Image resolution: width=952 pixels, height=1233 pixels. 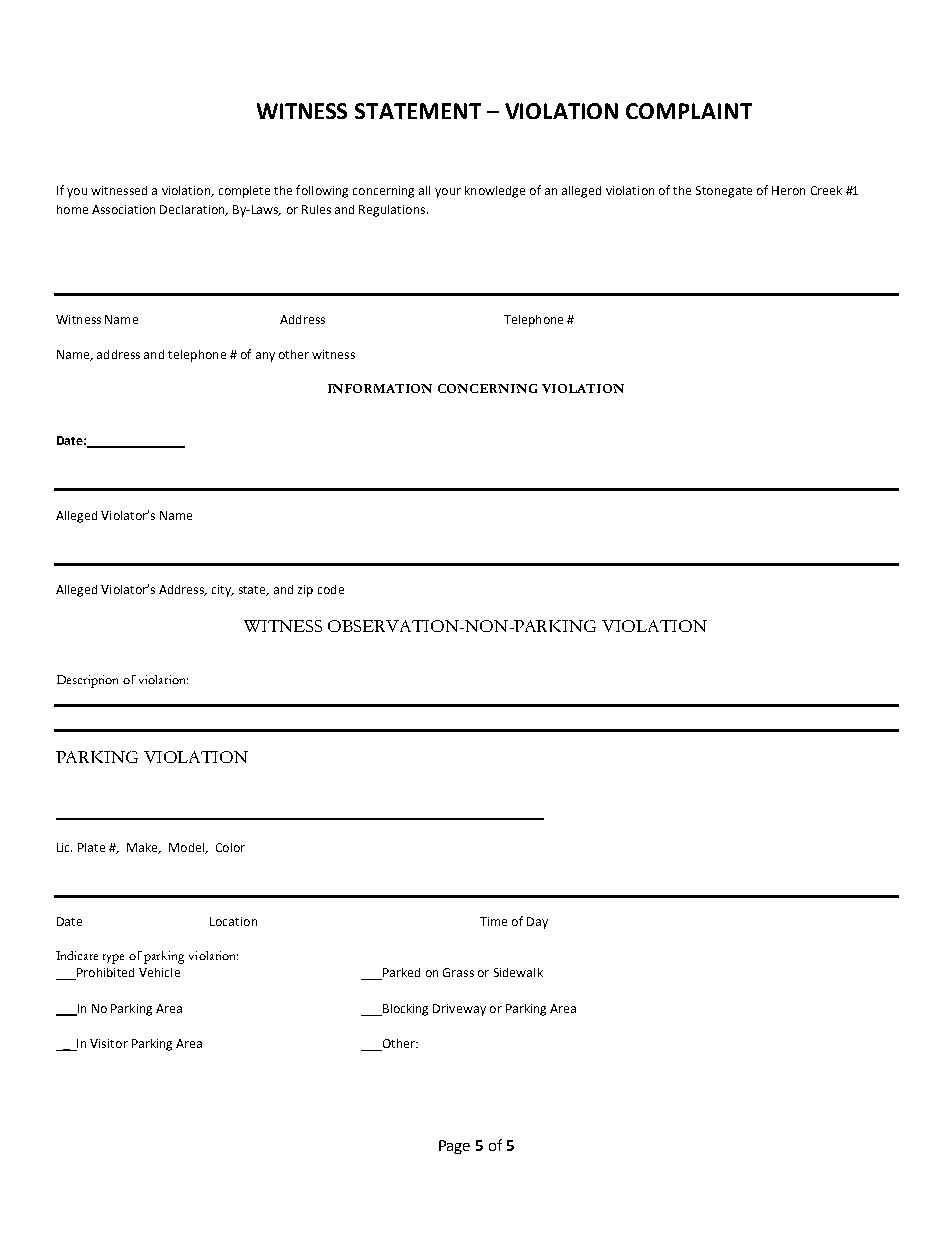 I want to click on Visitor, so click(x=109, y=1043).
